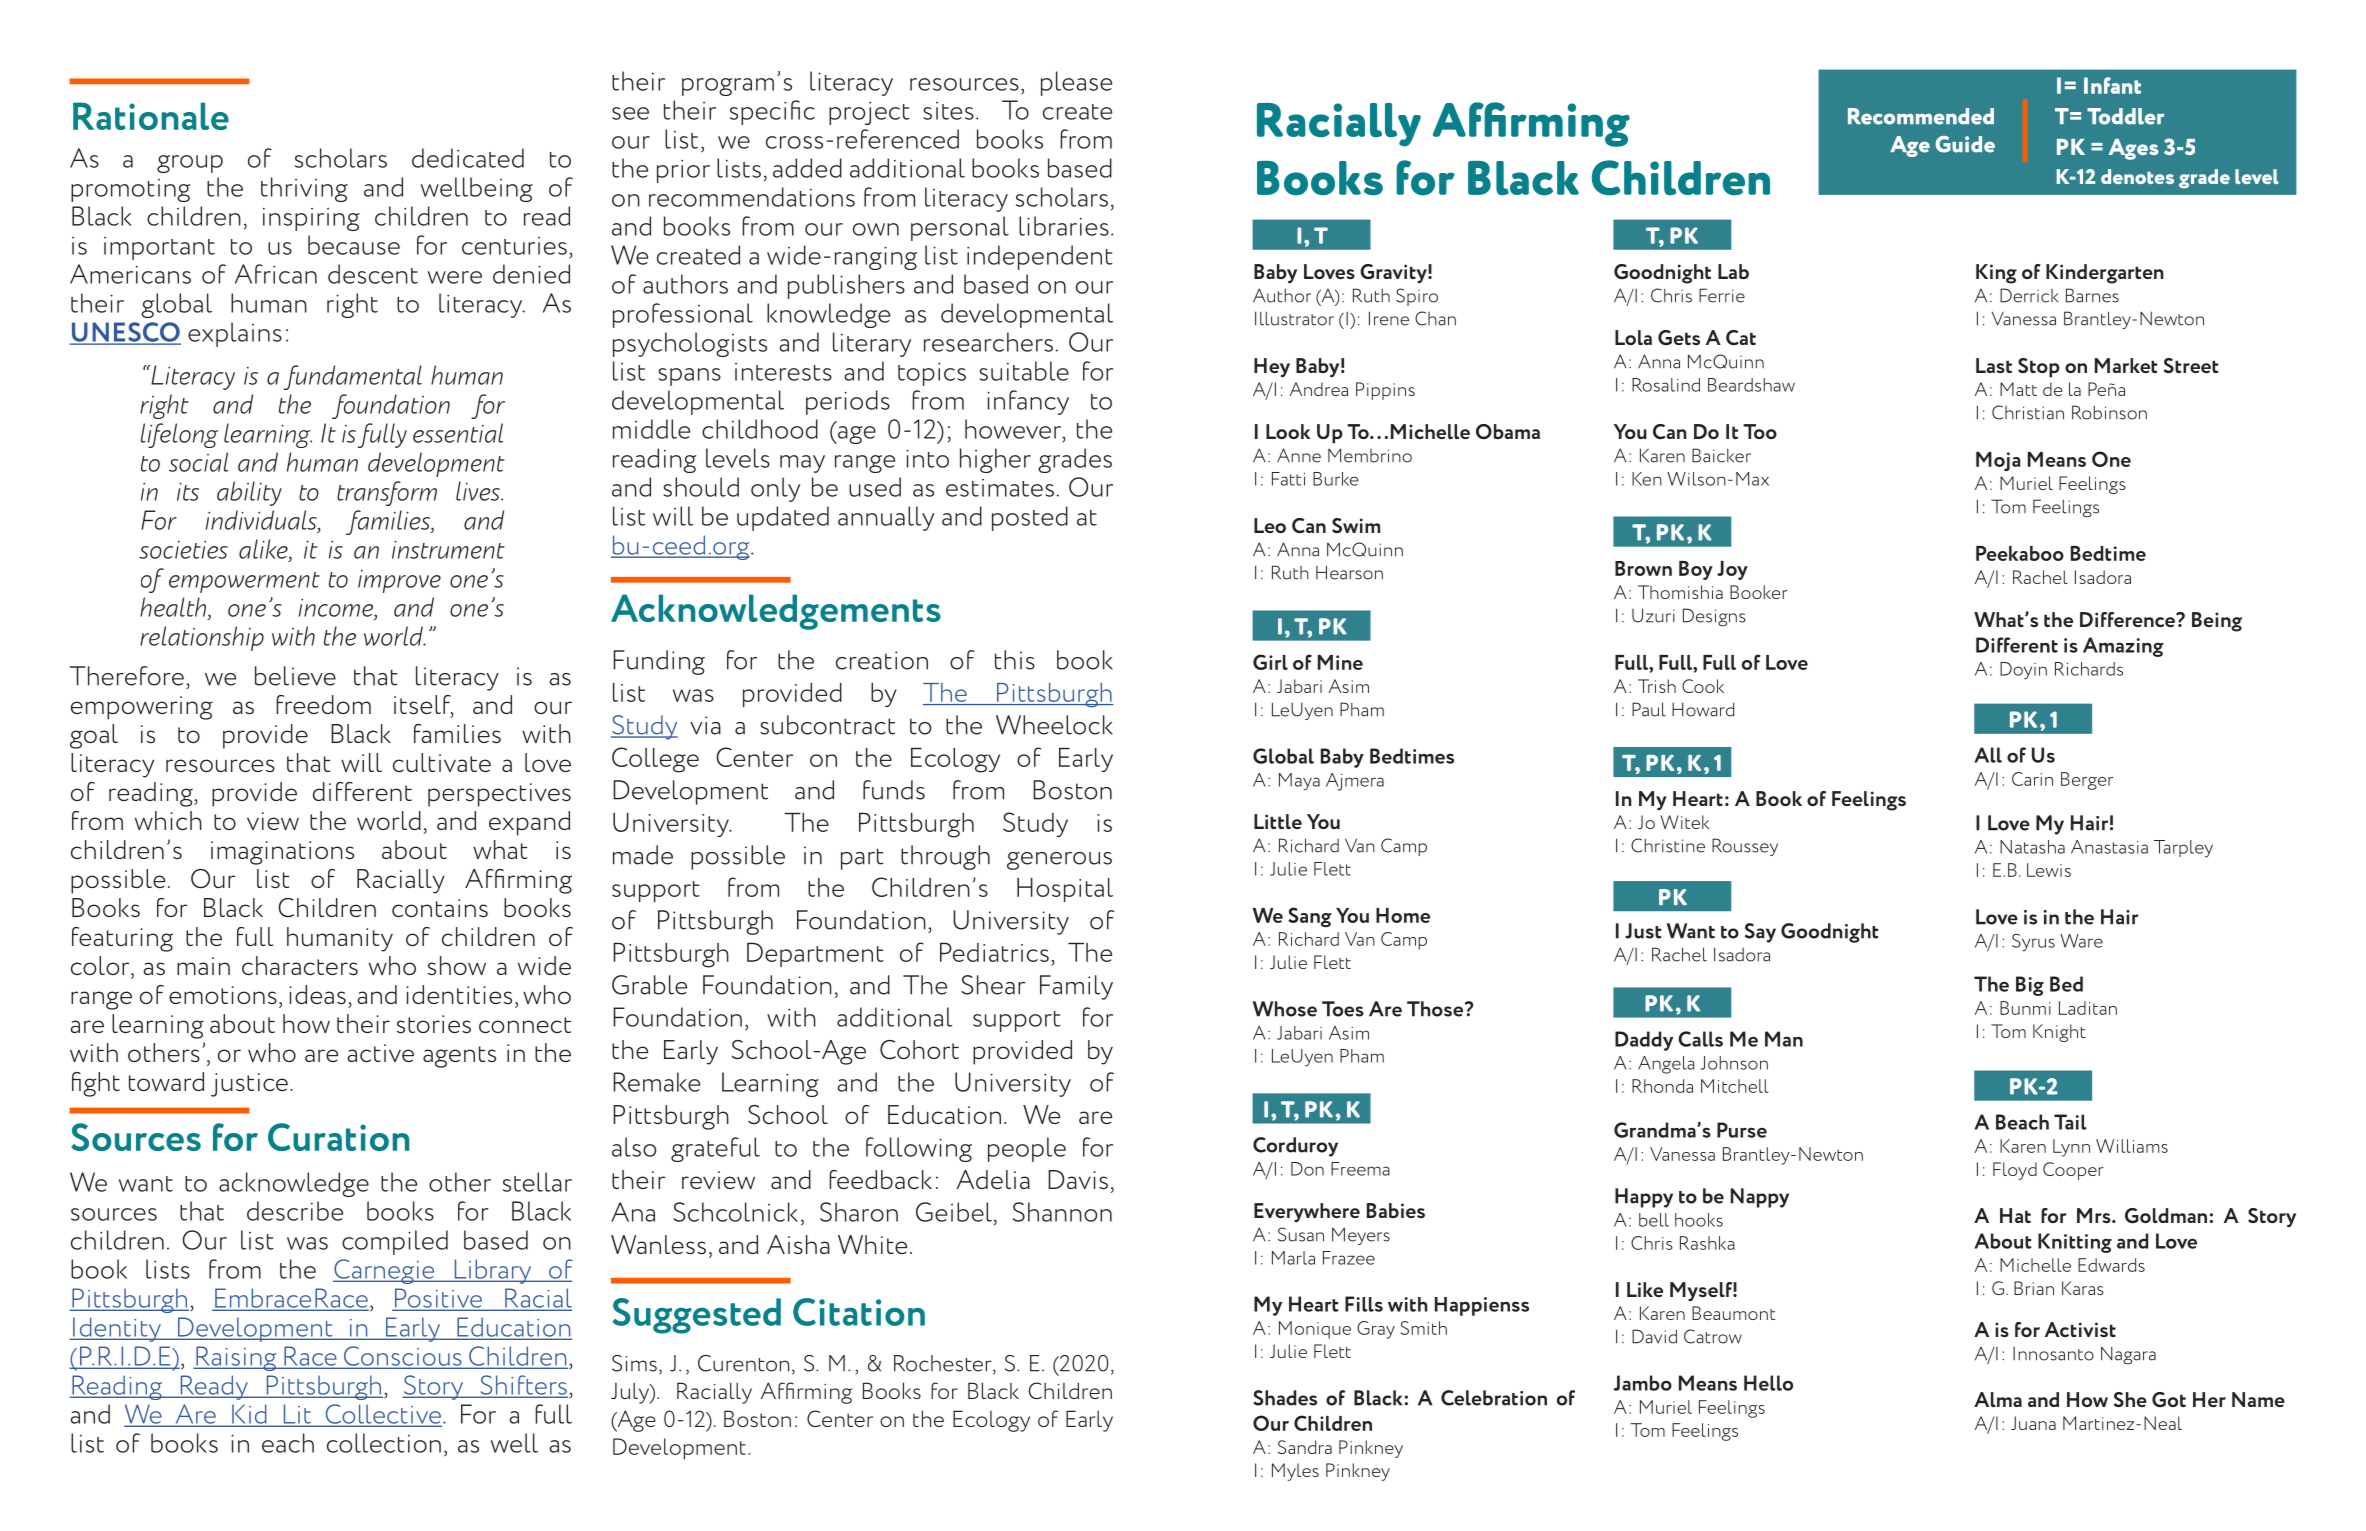  What do you see at coordinates (1076, 83) in the screenshot?
I see `please` at bounding box center [1076, 83].
